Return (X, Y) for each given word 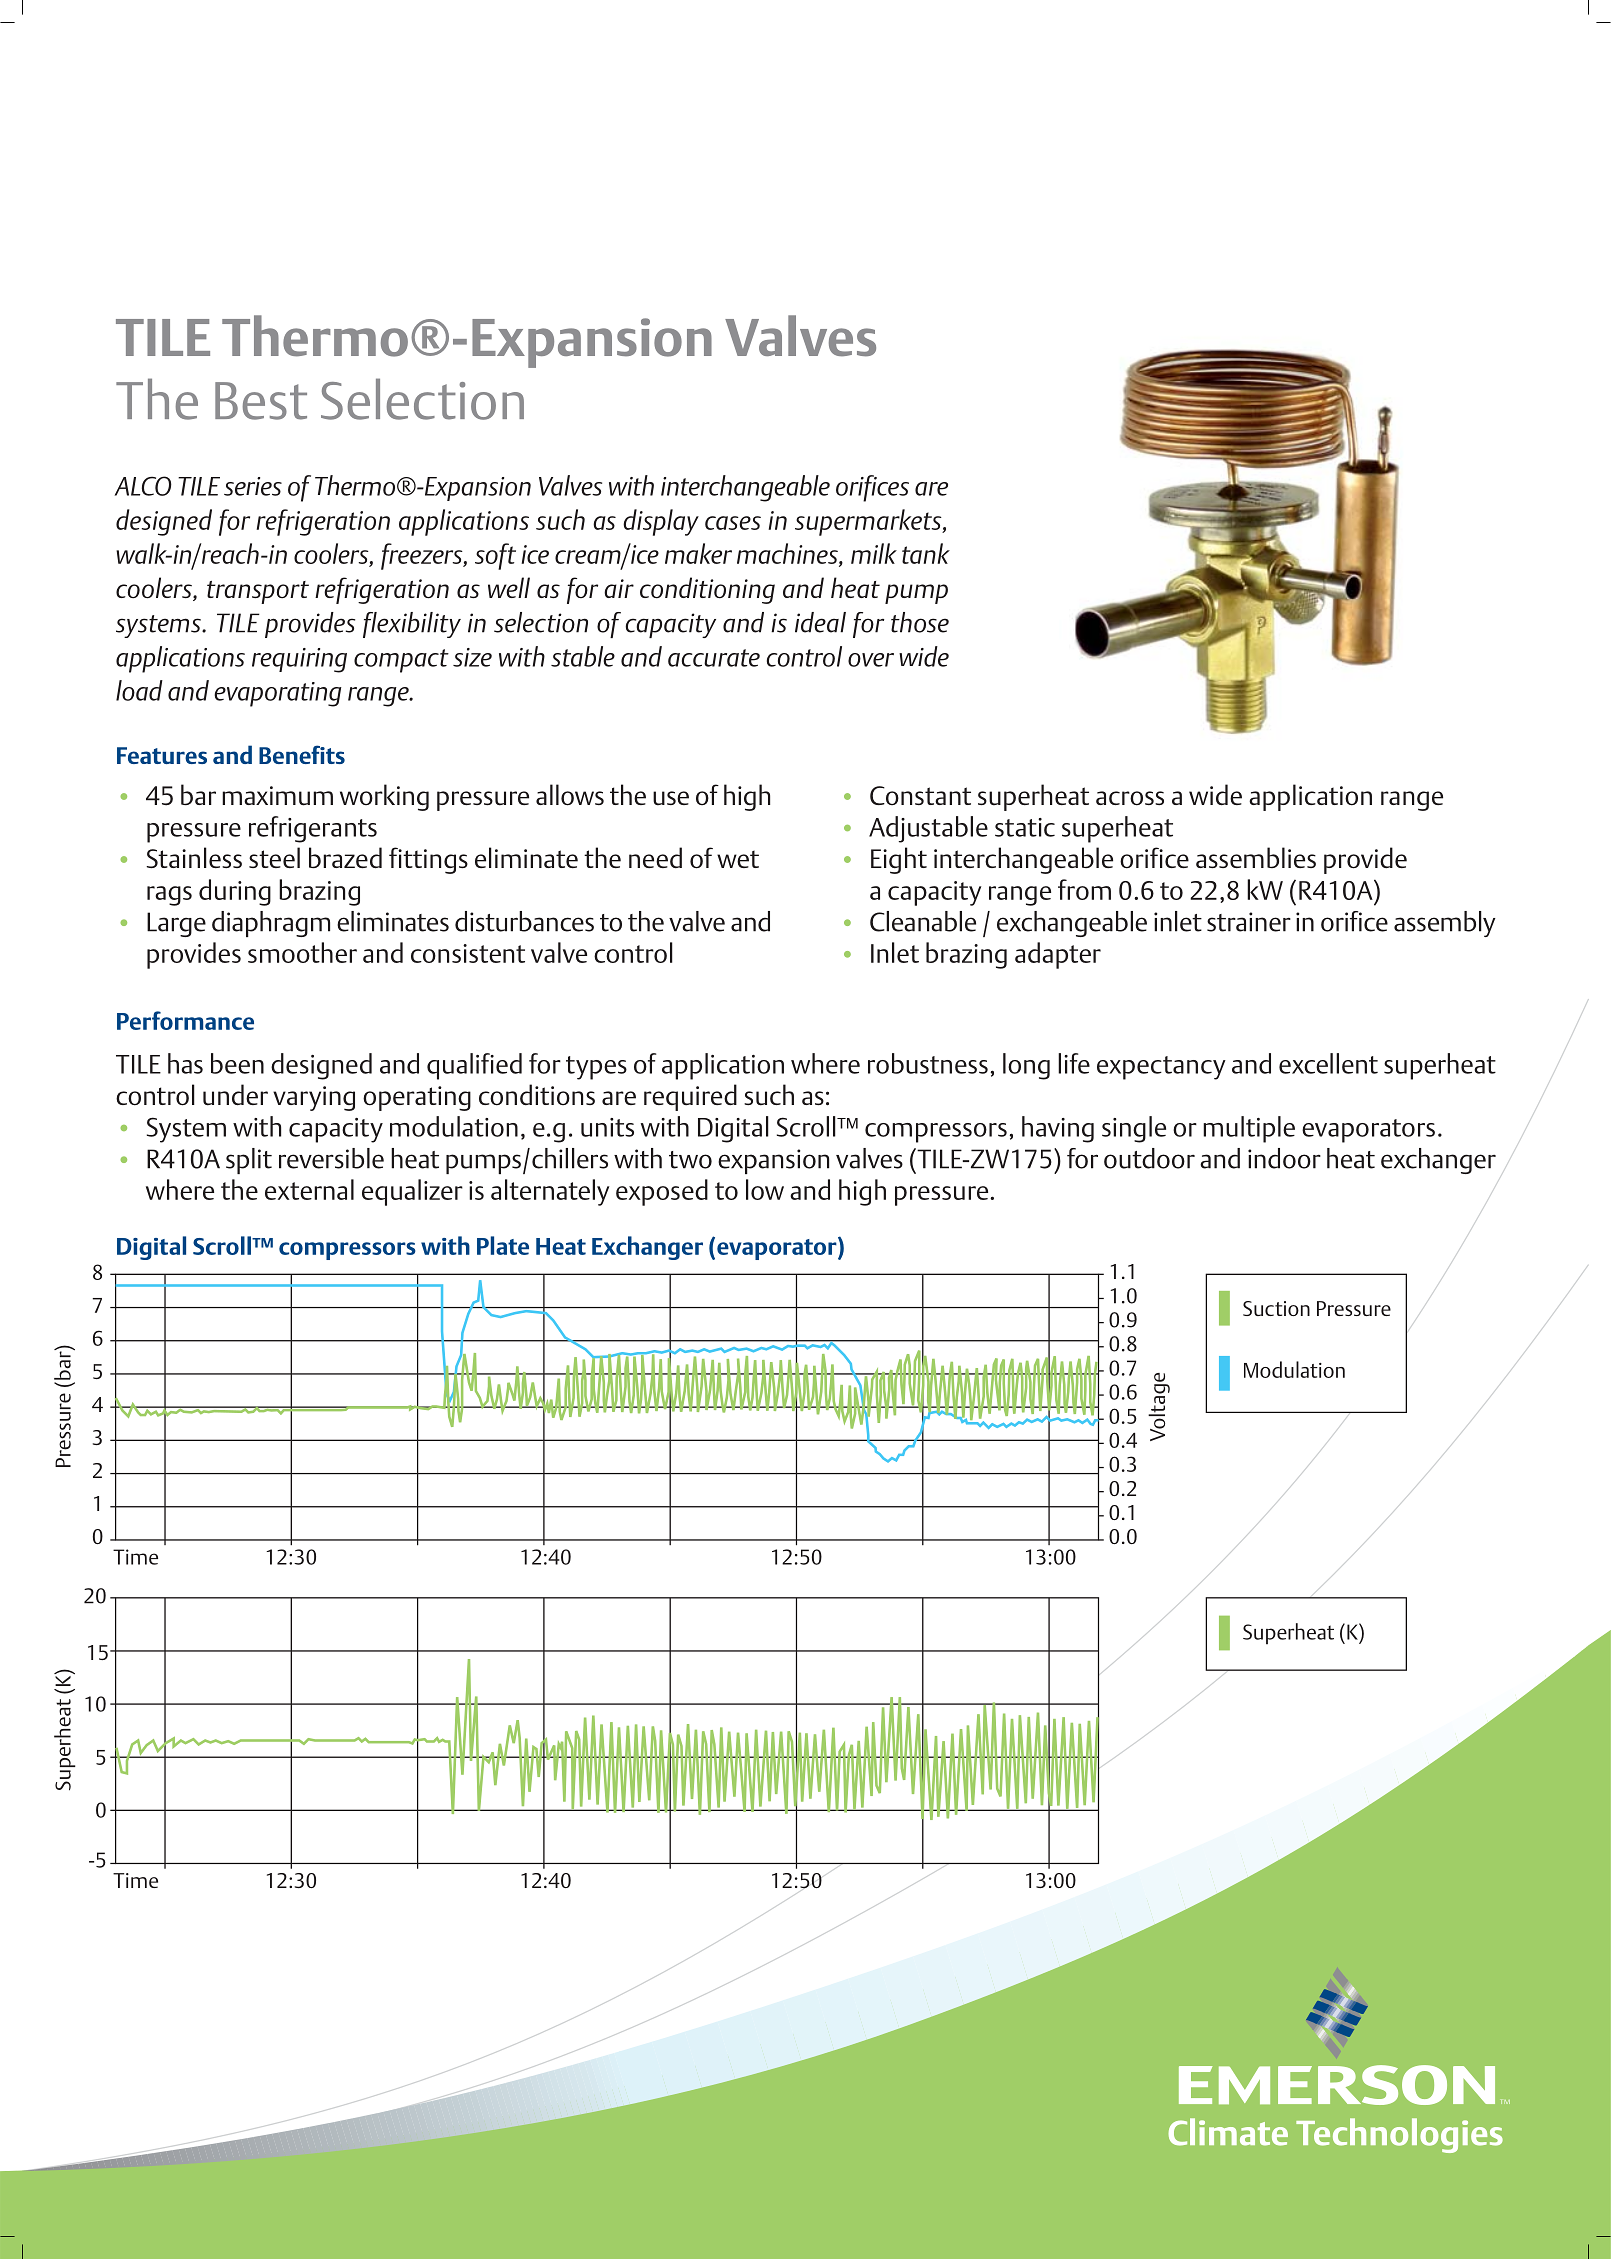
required (690, 1097)
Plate (503, 1245)
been (237, 1063)
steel (274, 857)
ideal (820, 622)
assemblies (1256, 857)
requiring (299, 660)
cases (733, 523)
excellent (1328, 1063)
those (920, 622)
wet (738, 859)
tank (926, 553)
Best (261, 401)
